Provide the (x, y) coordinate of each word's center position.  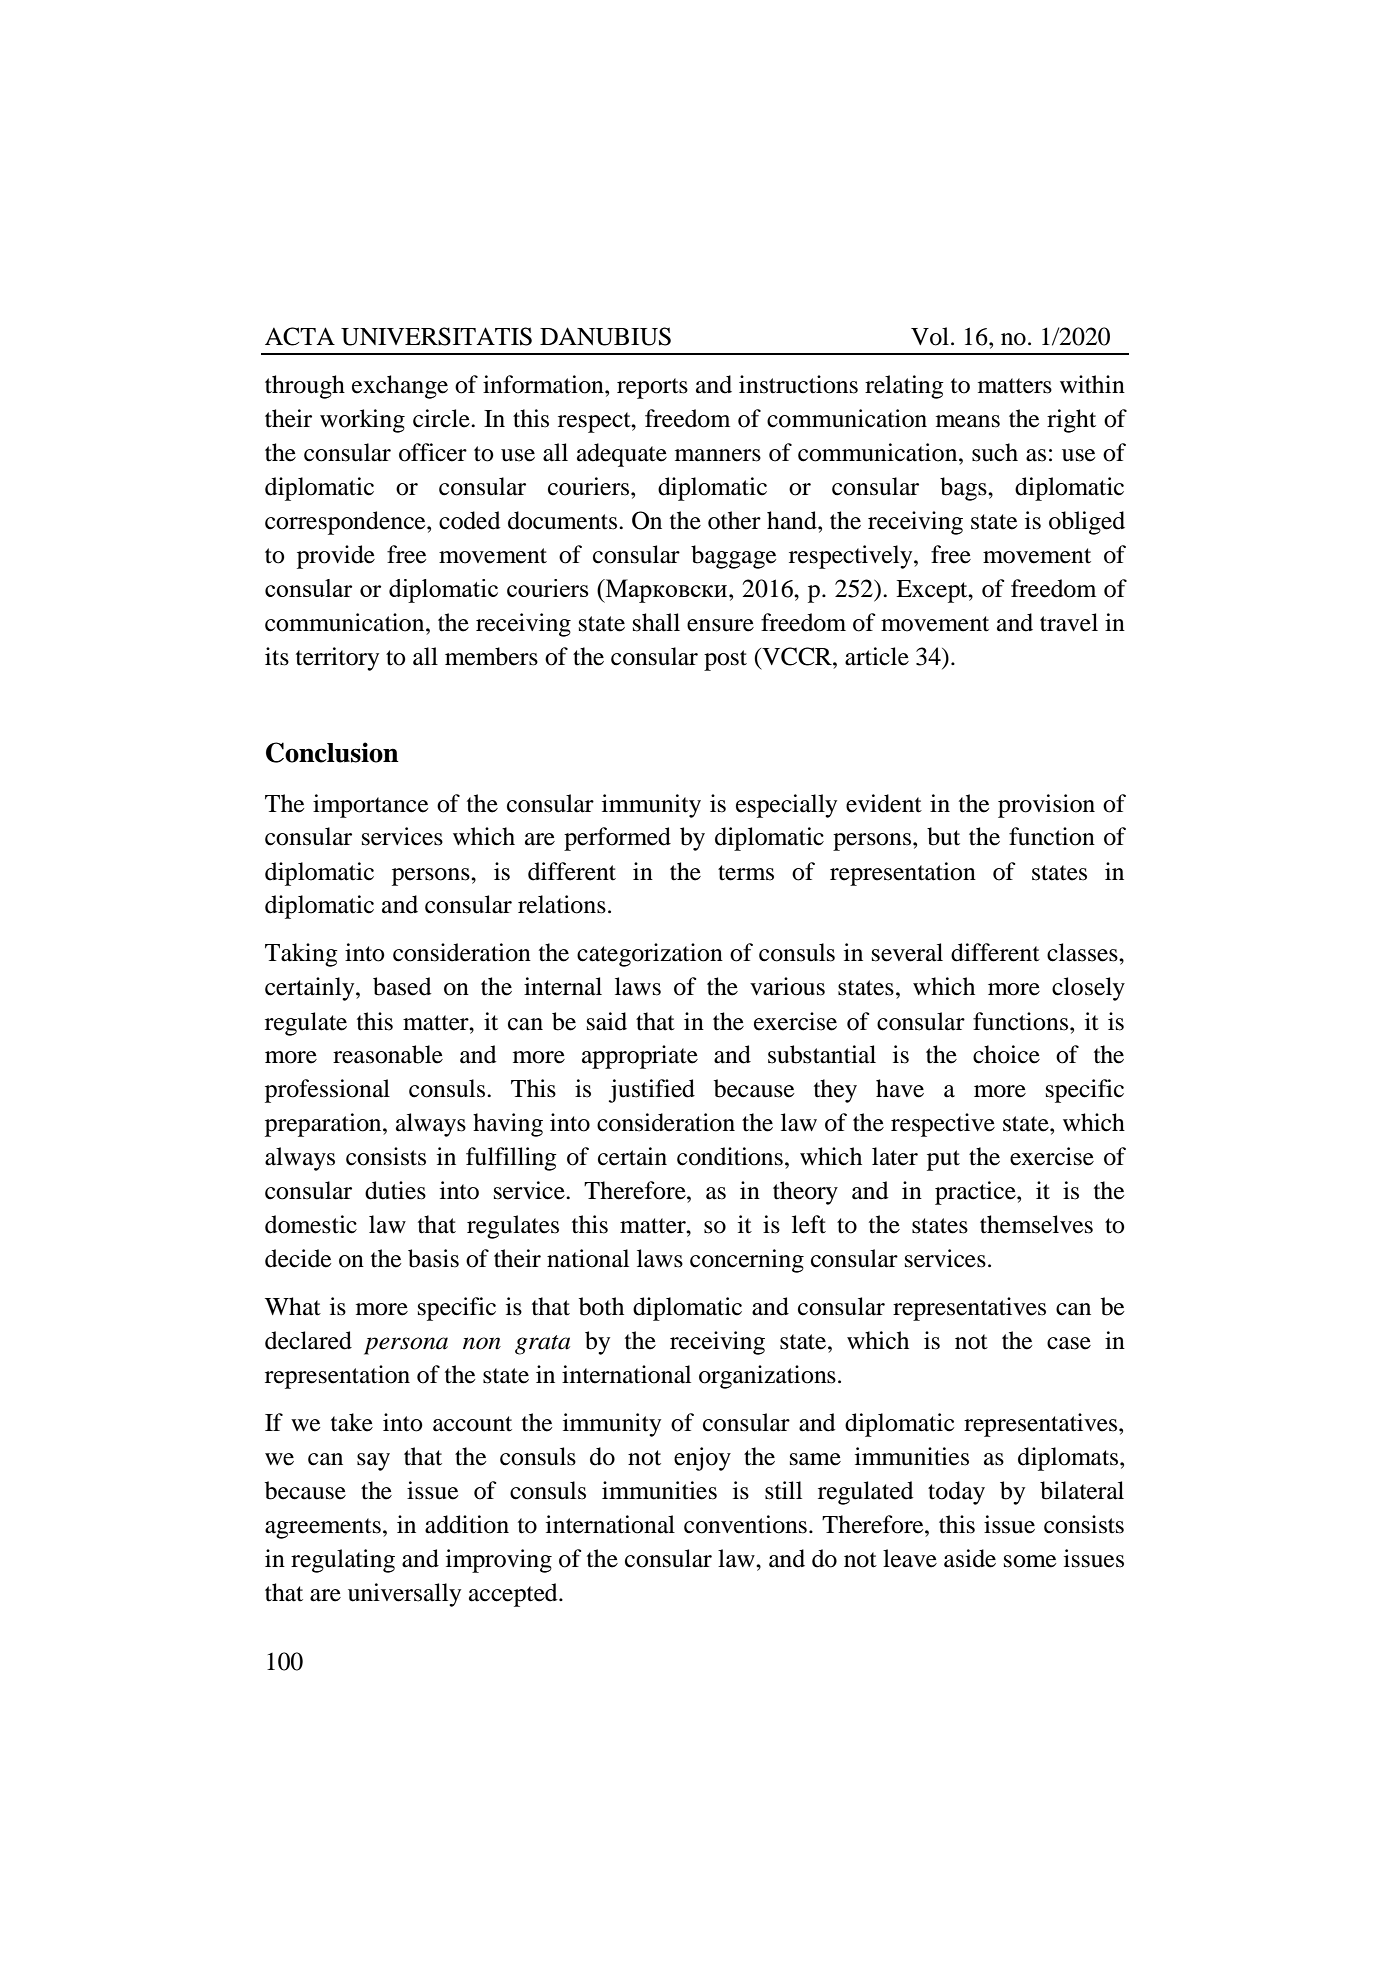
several (907, 952)
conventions (745, 1524)
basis (433, 1258)
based (402, 986)
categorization (650, 955)
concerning (747, 1261)
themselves (1036, 1224)
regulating (343, 1561)
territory (337, 659)
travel (1069, 622)
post (725, 660)
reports (652, 388)
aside (970, 1558)
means (968, 421)
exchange (400, 387)
